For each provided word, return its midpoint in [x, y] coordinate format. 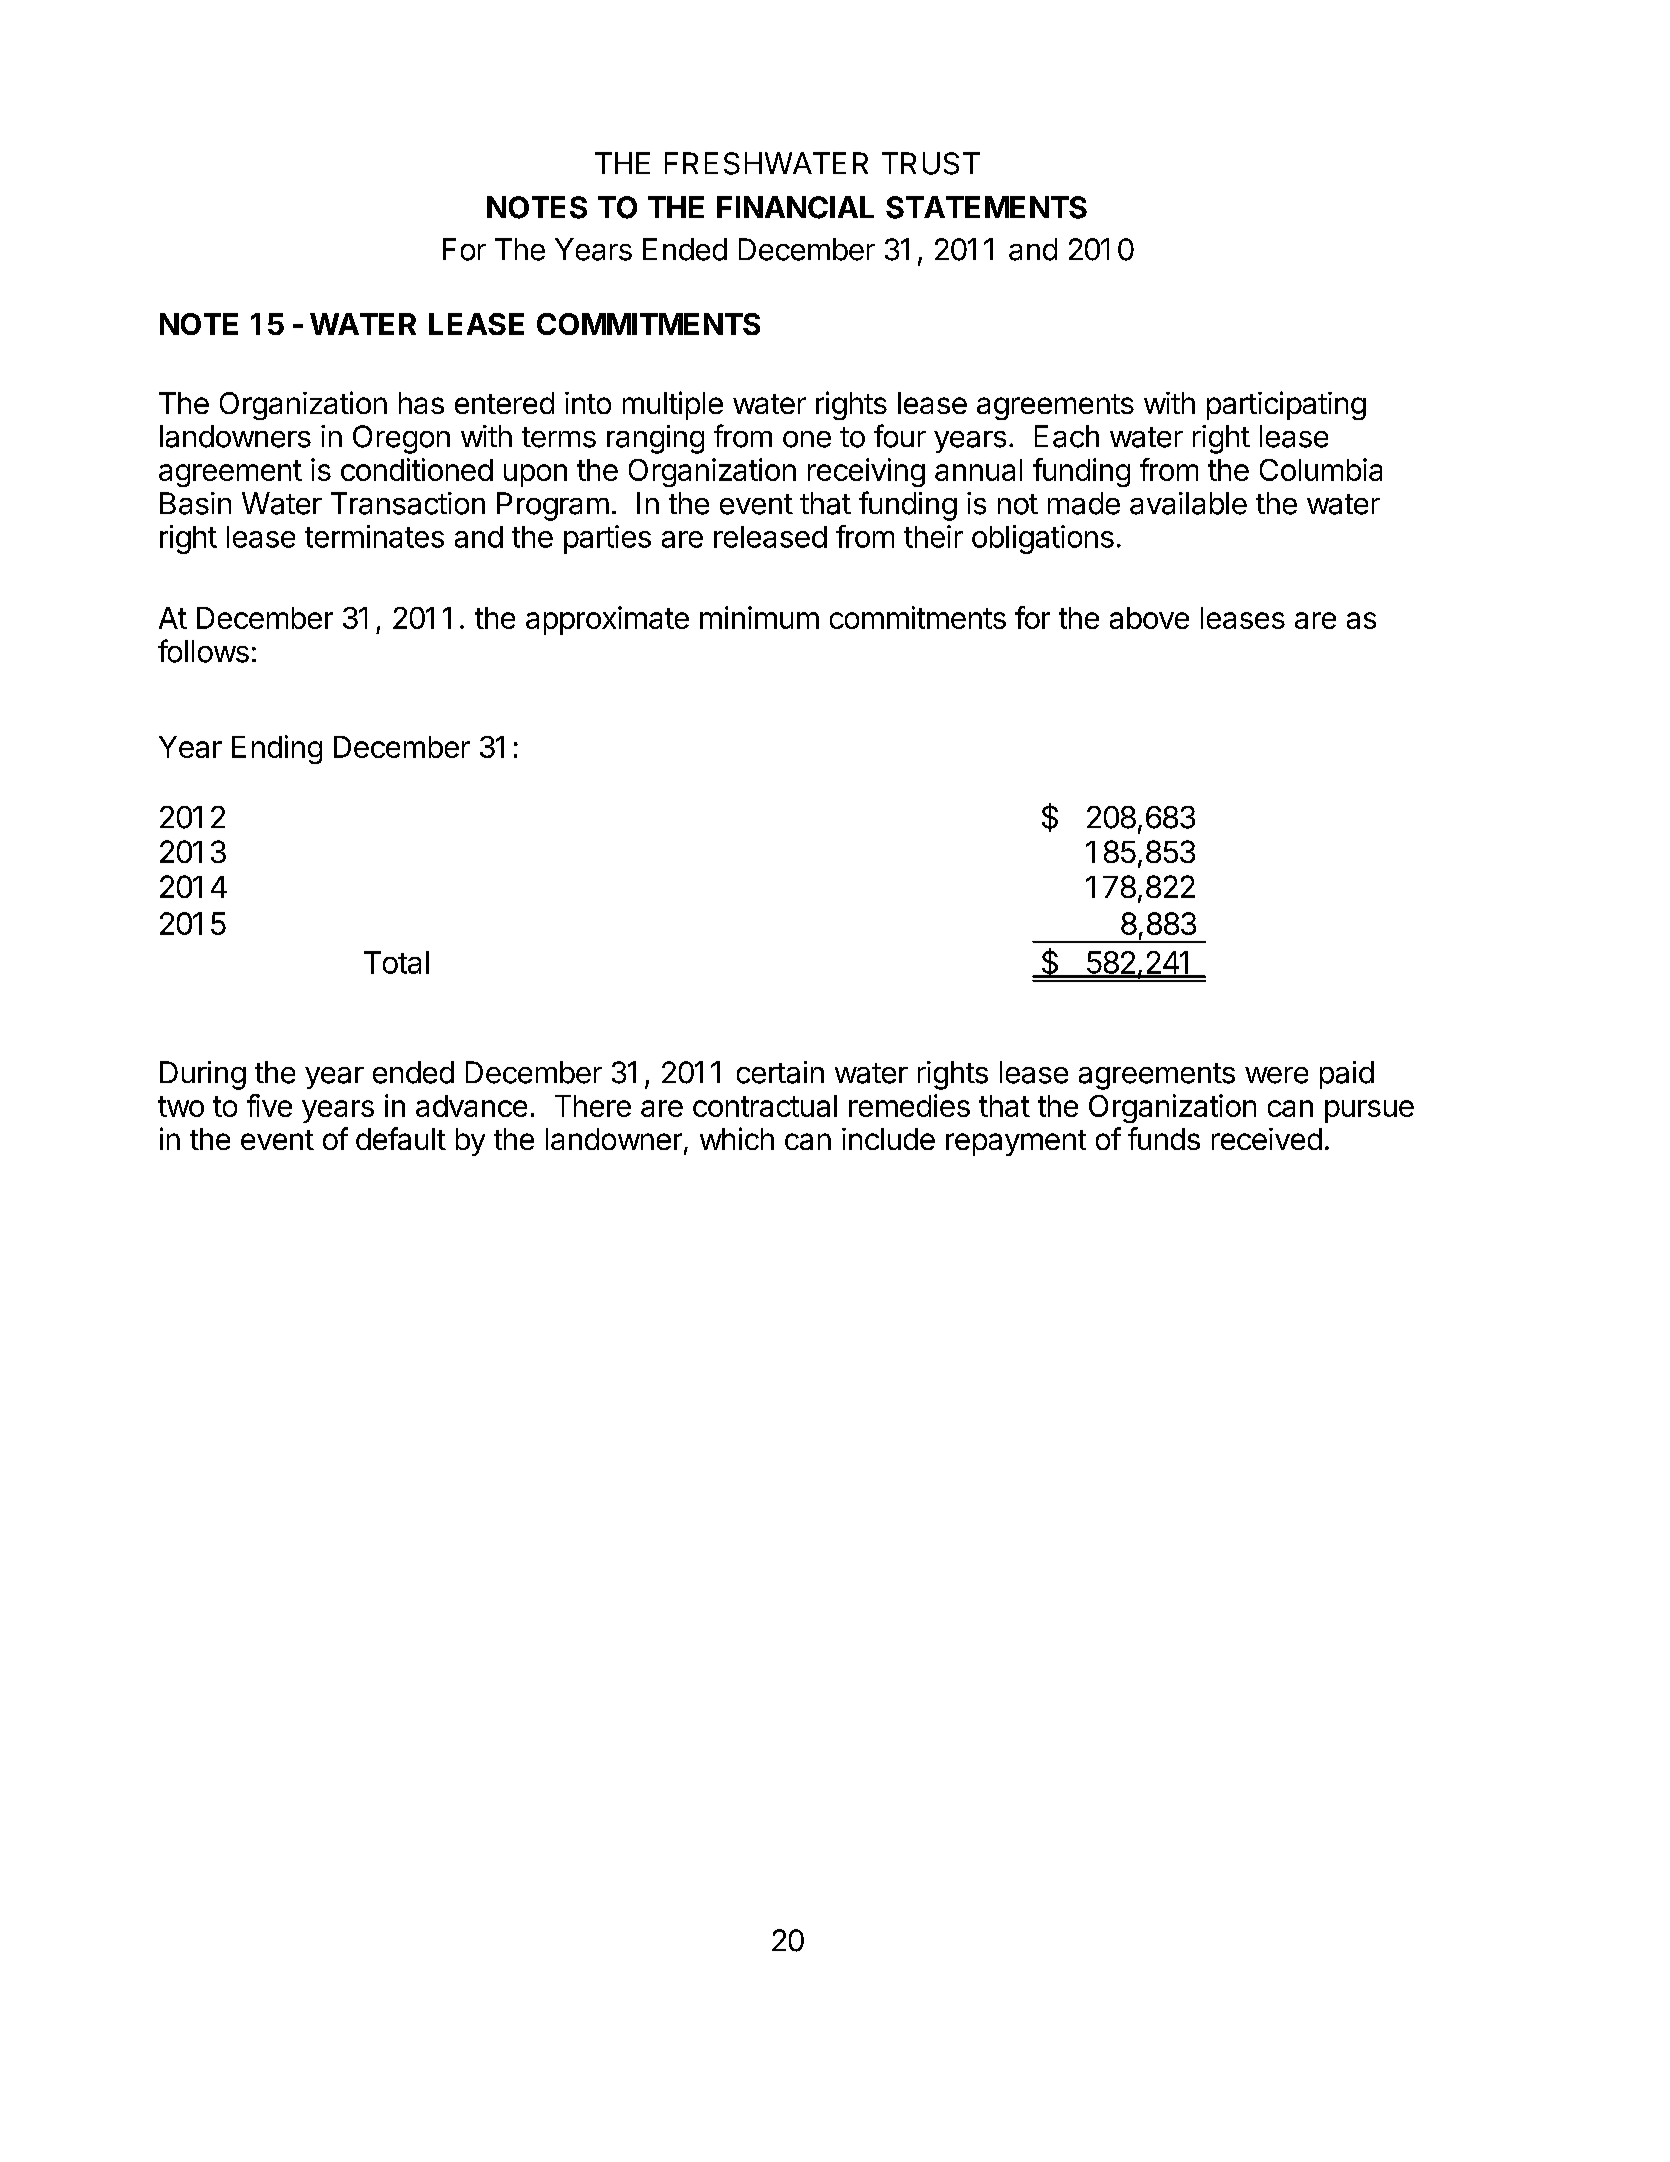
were [1276, 1075]
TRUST [931, 163]
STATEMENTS [986, 207]
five [269, 1105]
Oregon [401, 439]
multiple [673, 405]
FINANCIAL [795, 207]
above [1149, 618]
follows [203, 651]
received [1267, 1139]
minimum [759, 617]
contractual [765, 1106]
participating [1286, 405]
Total [396, 962]
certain [780, 1072]
